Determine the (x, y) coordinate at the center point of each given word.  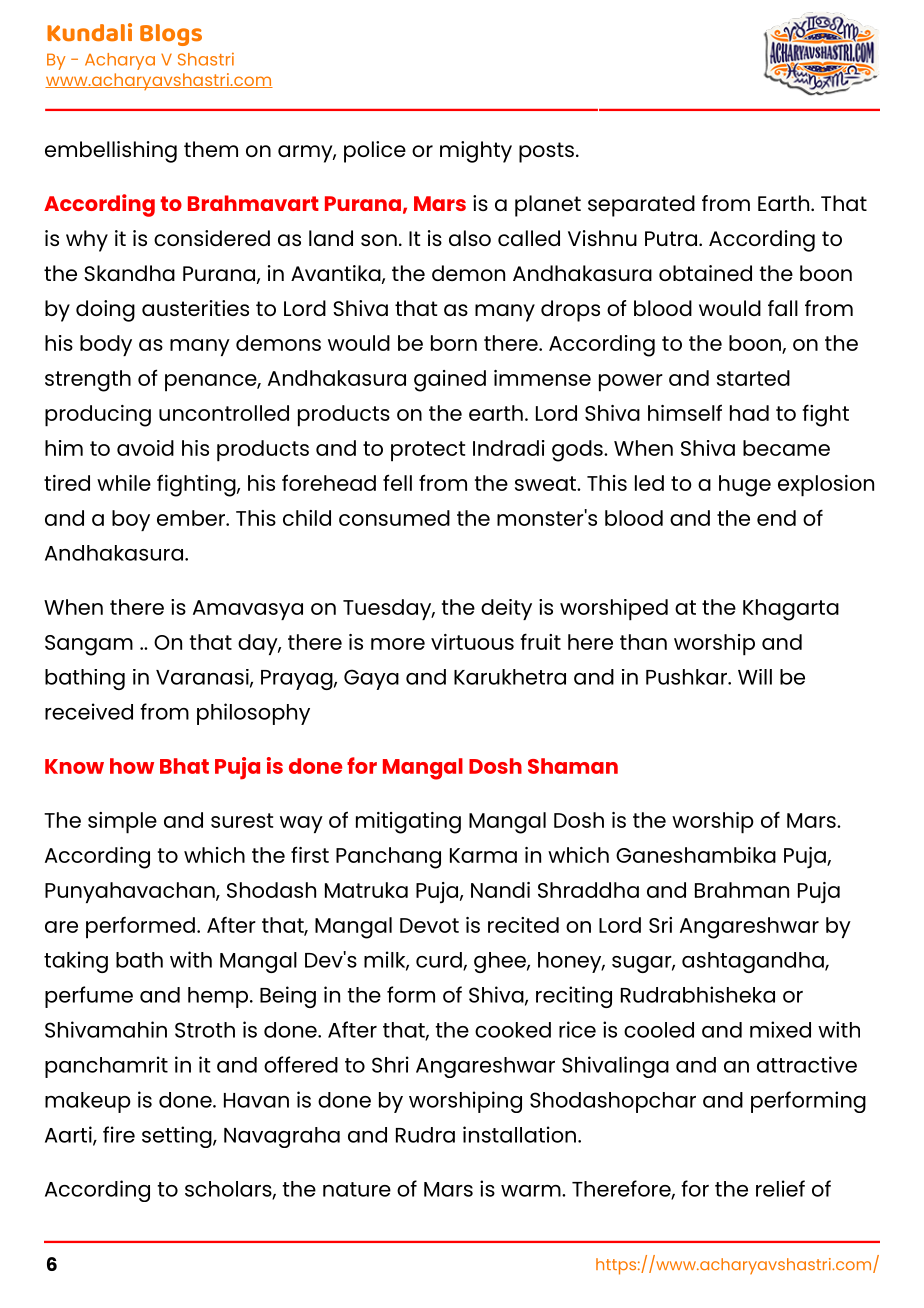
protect (428, 451)
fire (119, 1134)
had (749, 413)
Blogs (171, 35)
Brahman (742, 890)
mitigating (408, 823)
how (132, 766)
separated (641, 206)
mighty (476, 152)
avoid (145, 448)
